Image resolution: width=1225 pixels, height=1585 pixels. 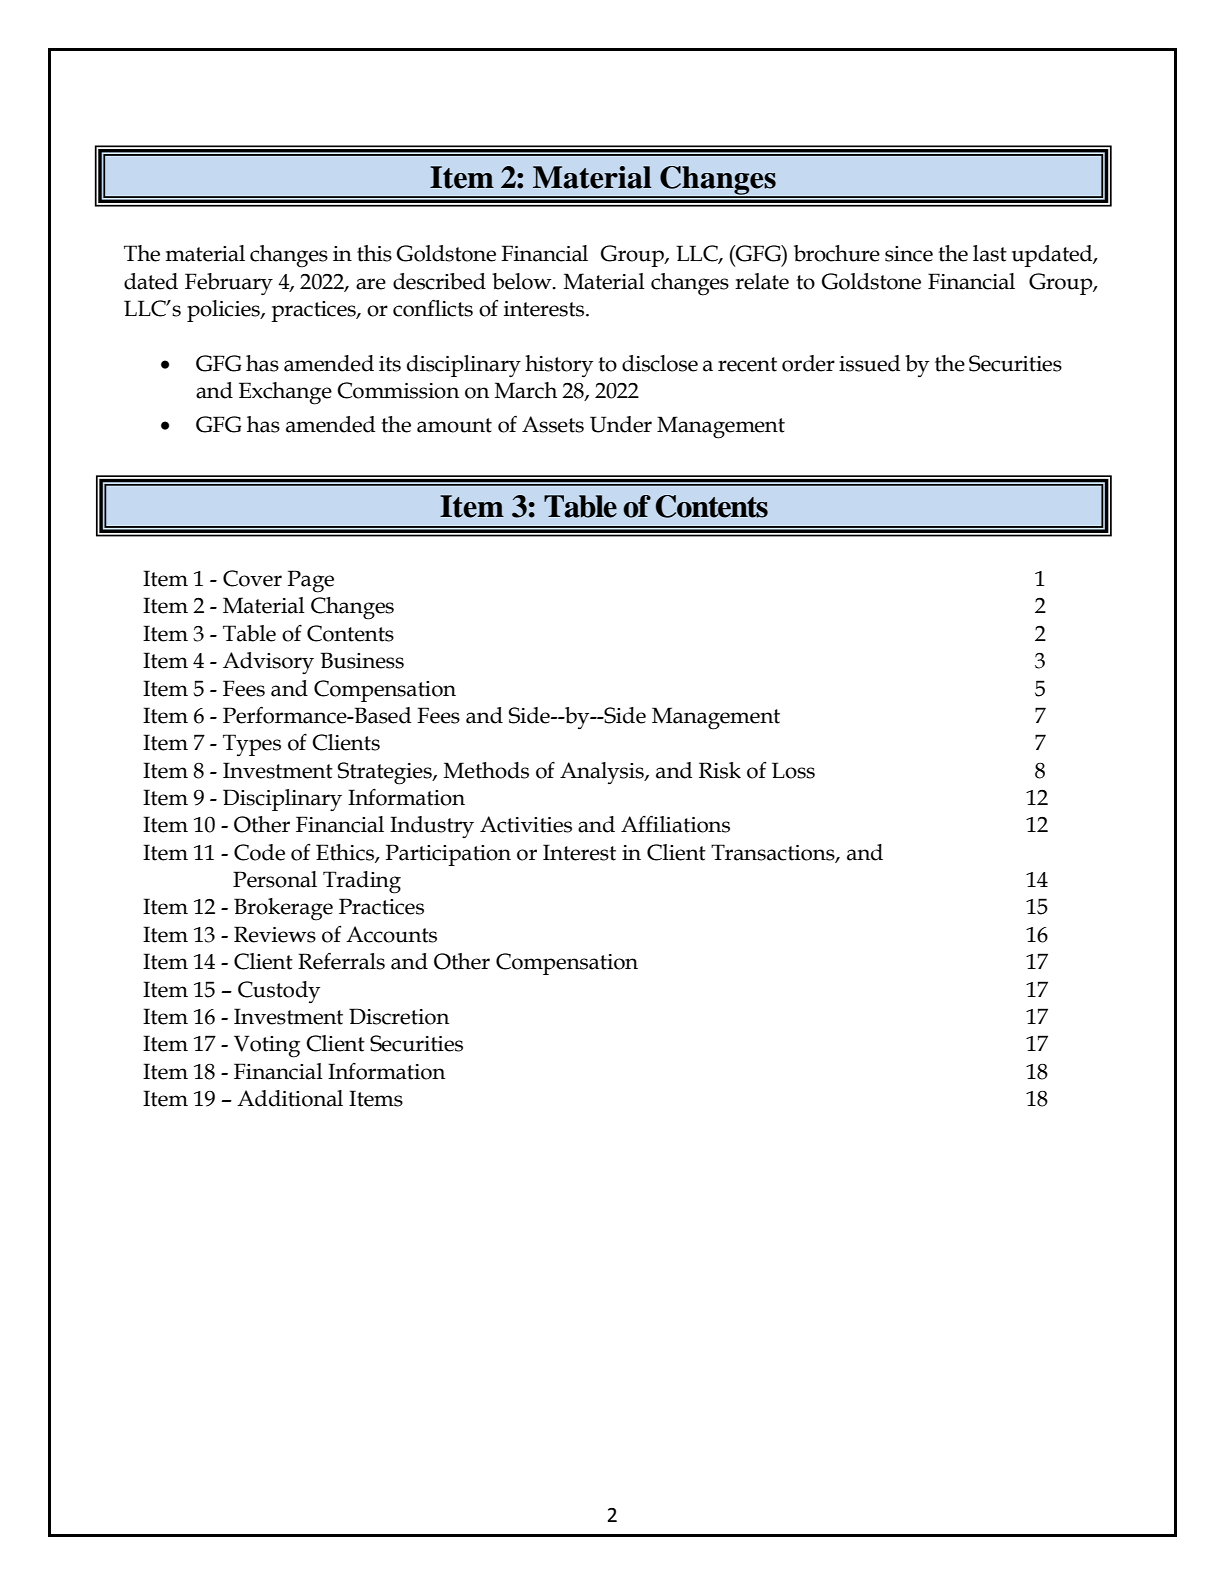 What do you see at coordinates (523, 281) in the page?
I see `below` at bounding box center [523, 281].
